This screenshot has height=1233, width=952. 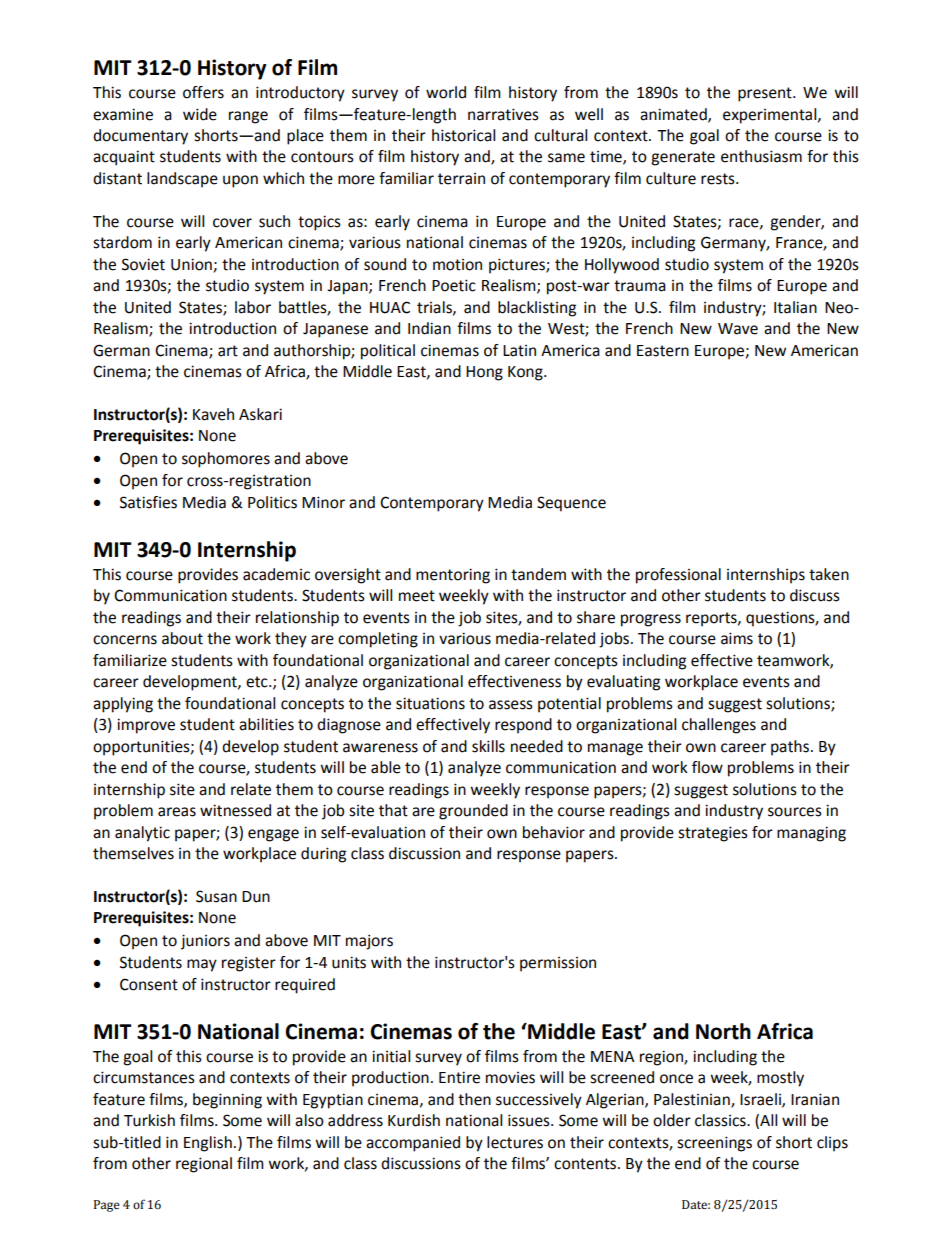 I want to click on wide, so click(x=200, y=114).
